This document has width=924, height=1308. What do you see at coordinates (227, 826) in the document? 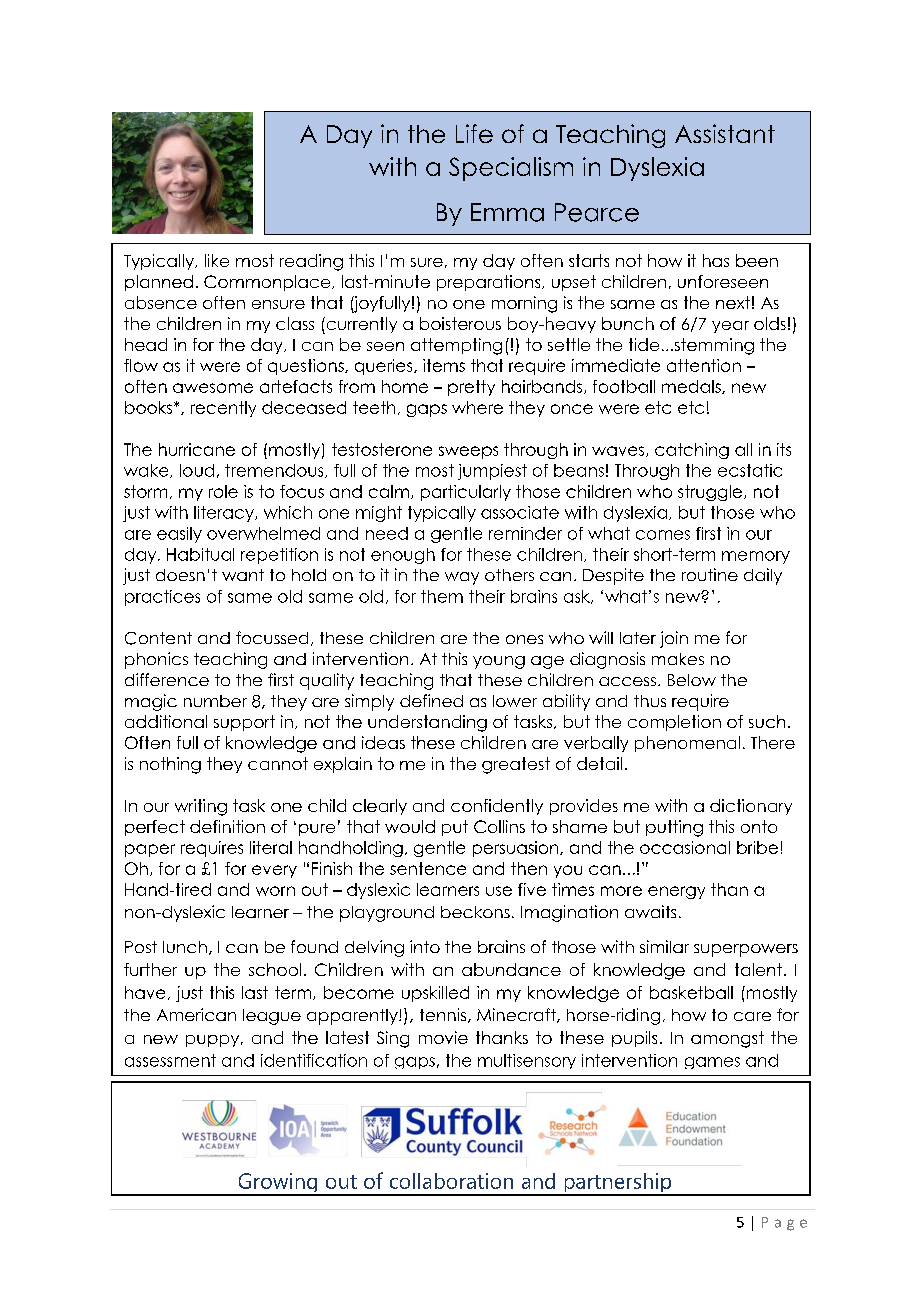
I see `definition` at bounding box center [227, 826].
